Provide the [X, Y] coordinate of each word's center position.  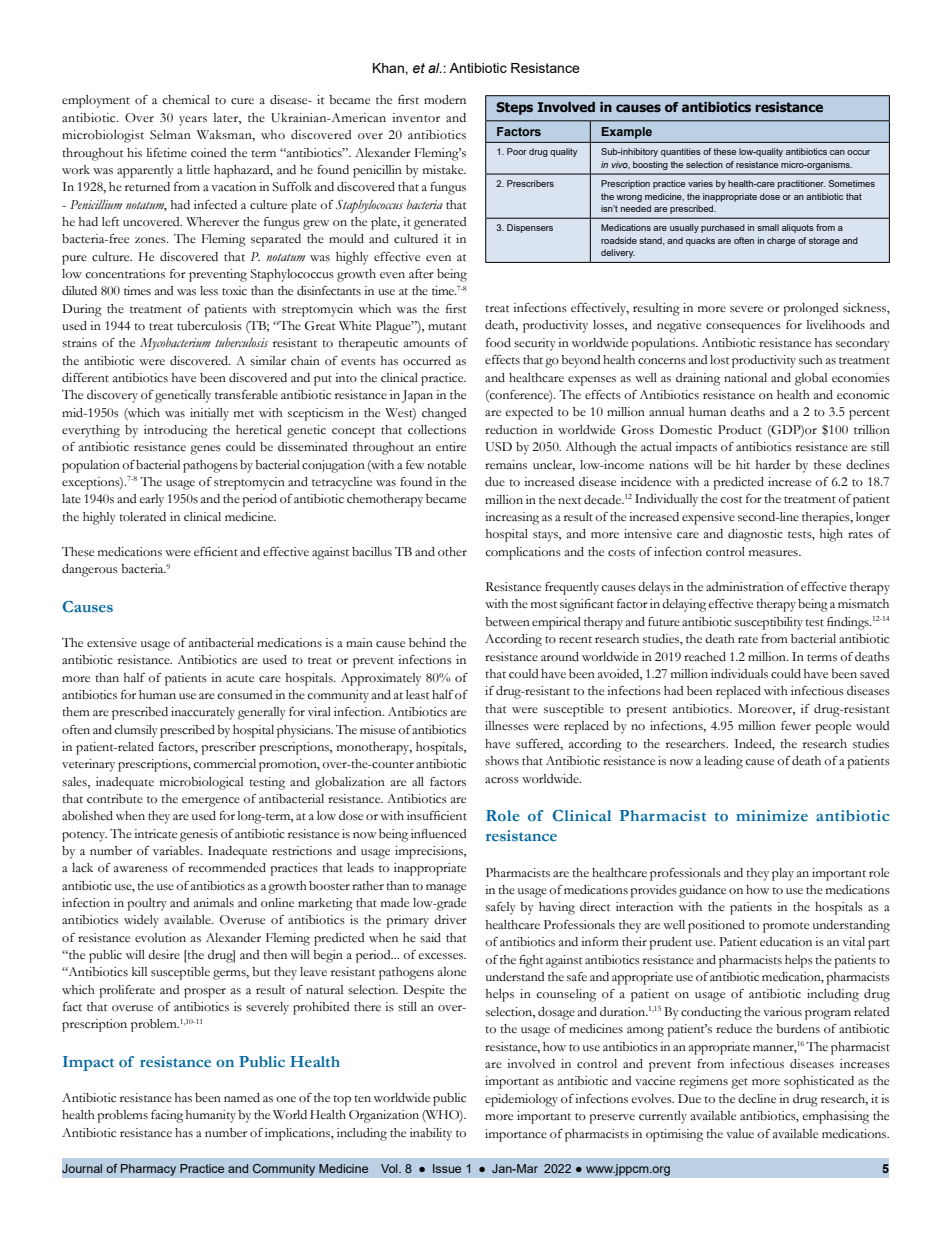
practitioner [801, 184]
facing [167, 1116]
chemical [186, 100]
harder [772, 464]
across [502, 780]
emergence [211, 802]
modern [445, 100]
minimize [772, 815]
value [740, 1134]
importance [516, 1135]
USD [499, 447]
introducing [176, 431]
